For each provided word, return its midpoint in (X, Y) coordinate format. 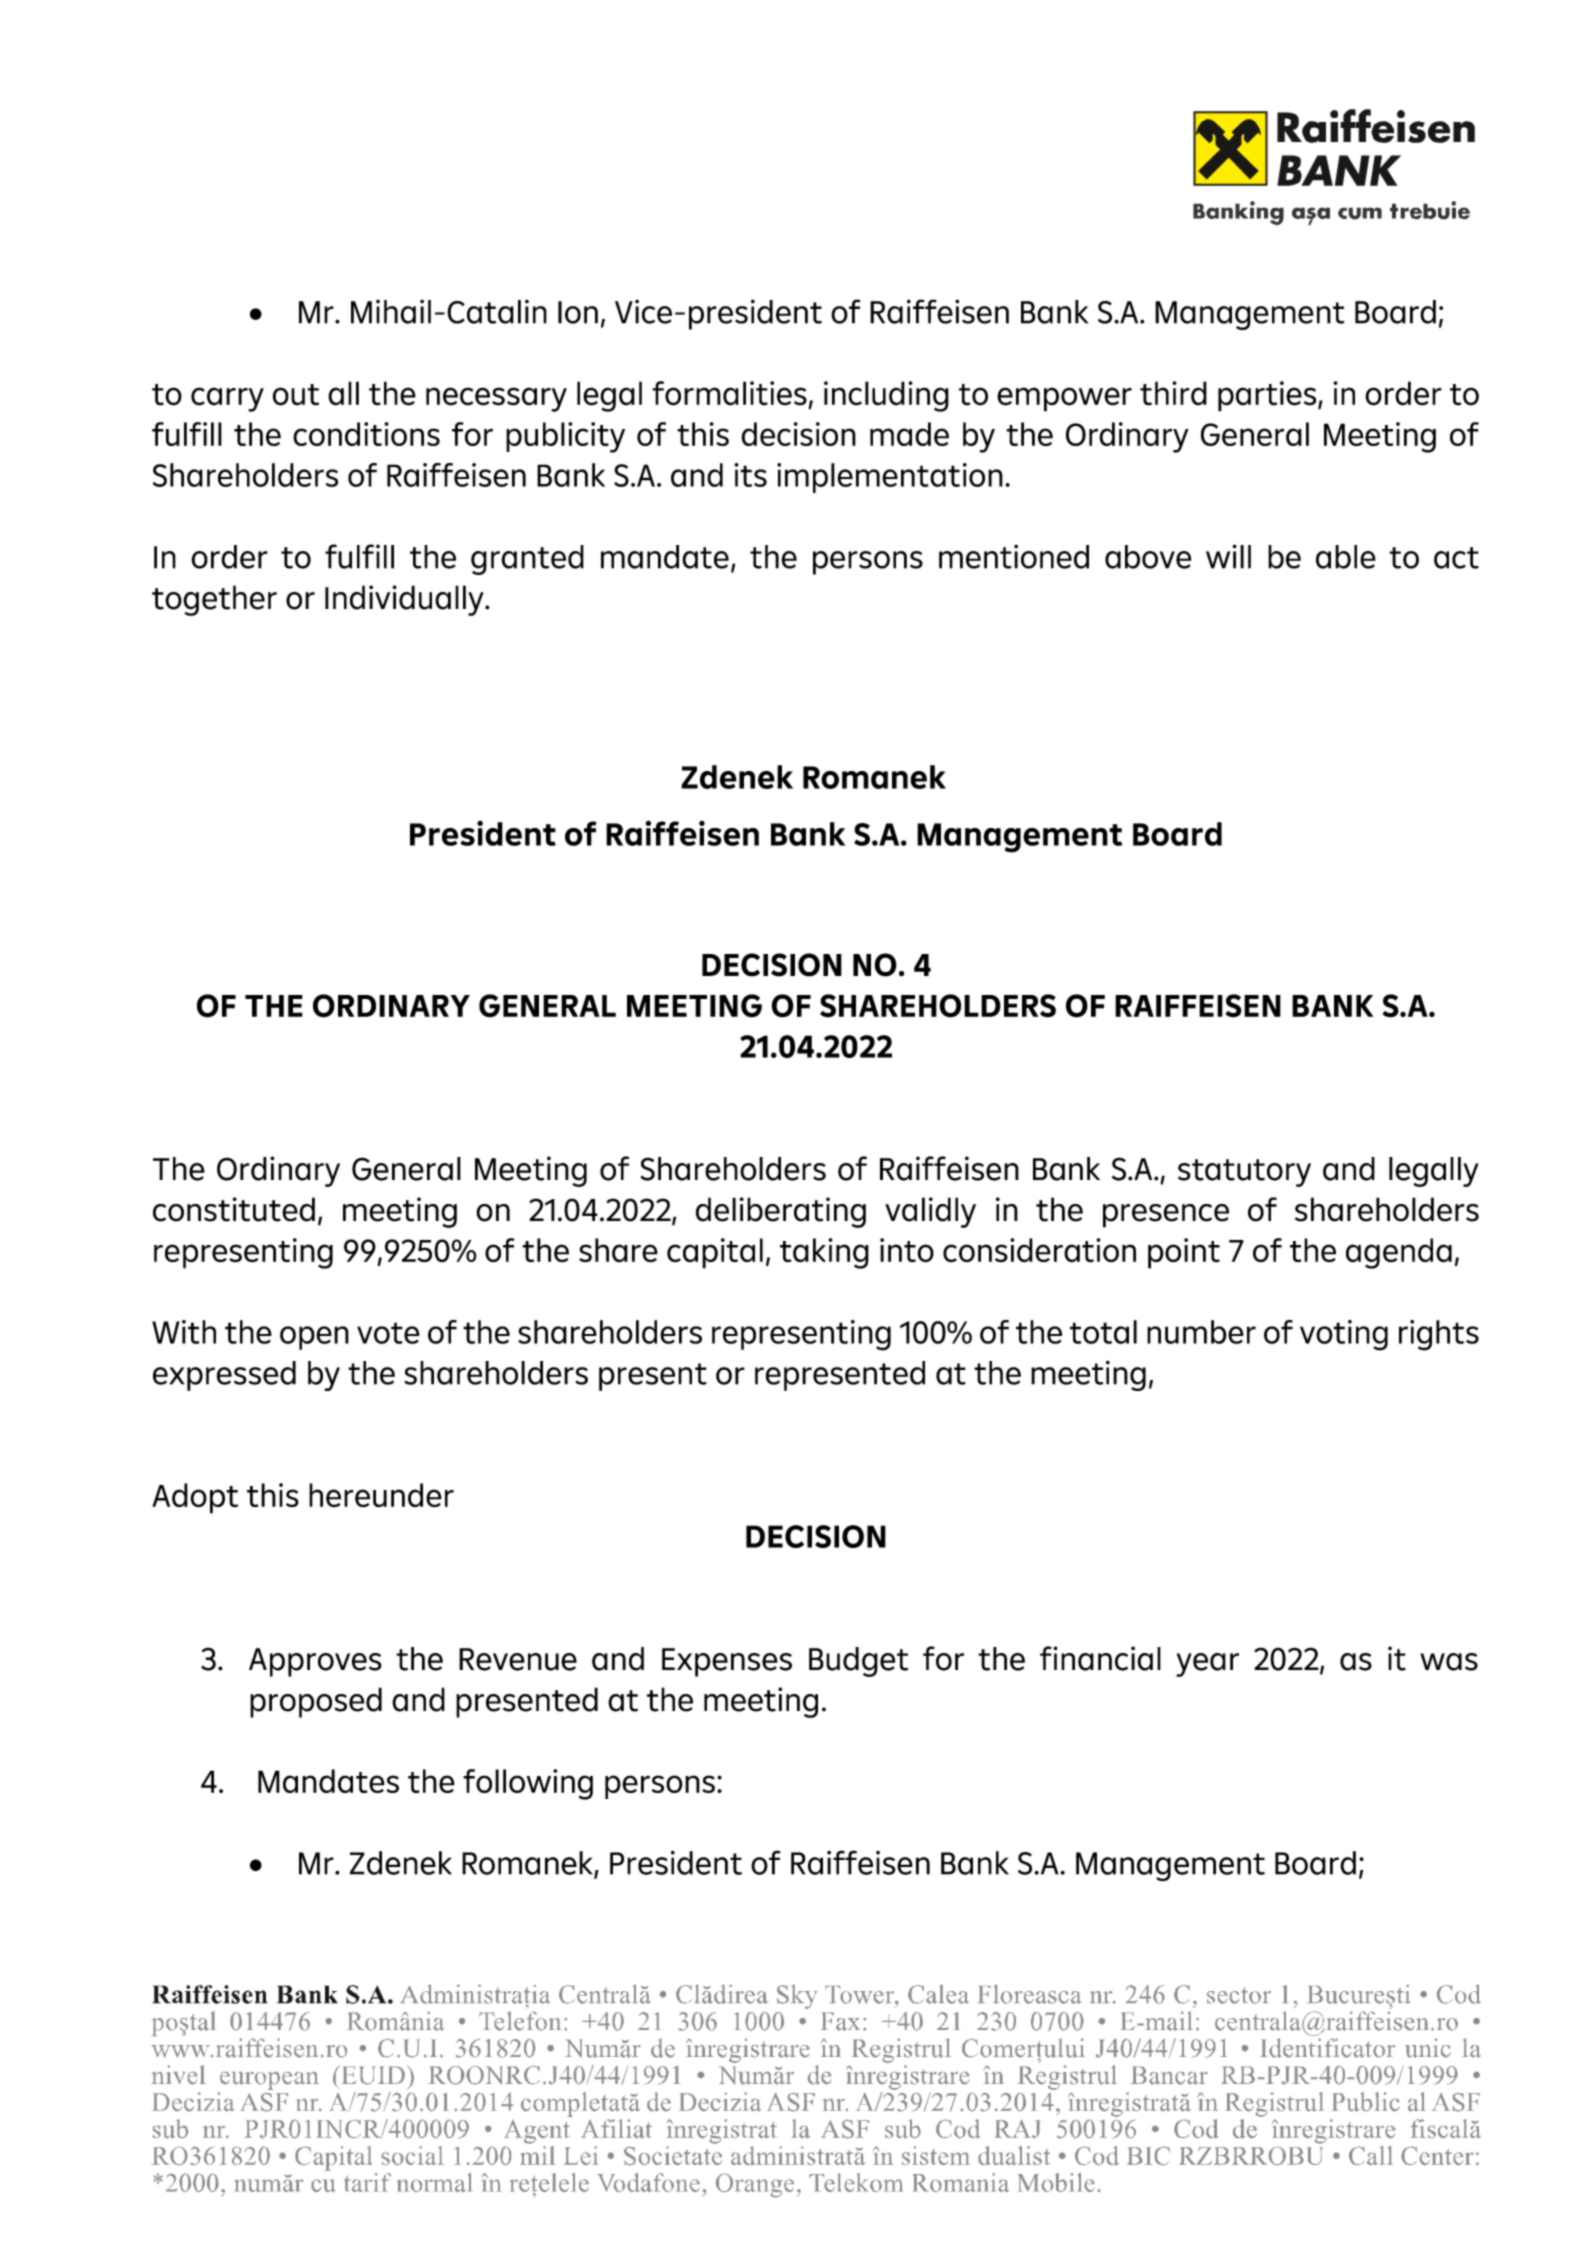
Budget (858, 1662)
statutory (1244, 1173)
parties (1268, 396)
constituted (234, 1209)
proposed (316, 1702)
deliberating (781, 1212)
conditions (366, 434)
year (1207, 1665)
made (909, 434)
